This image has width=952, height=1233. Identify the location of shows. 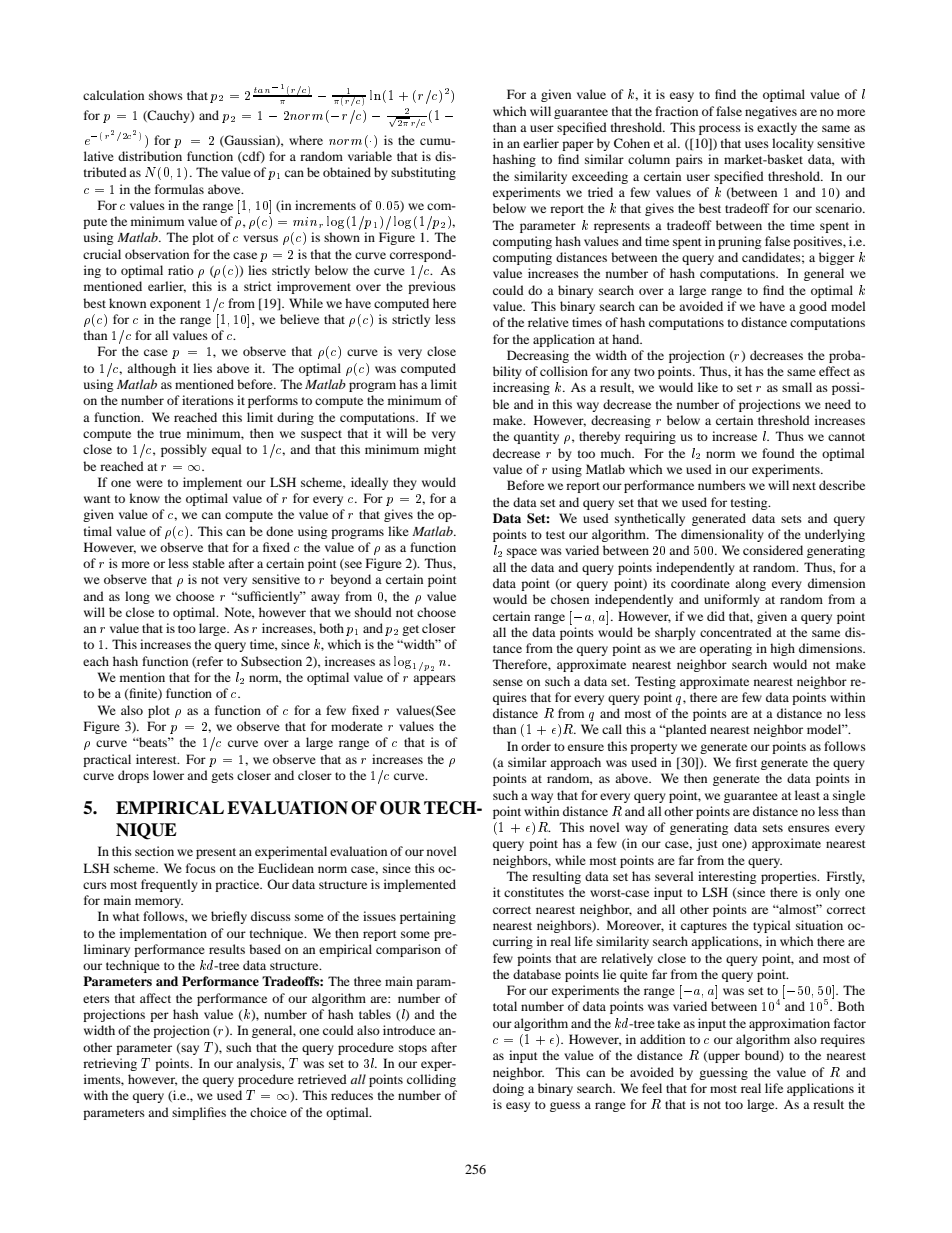
(166, 95).
